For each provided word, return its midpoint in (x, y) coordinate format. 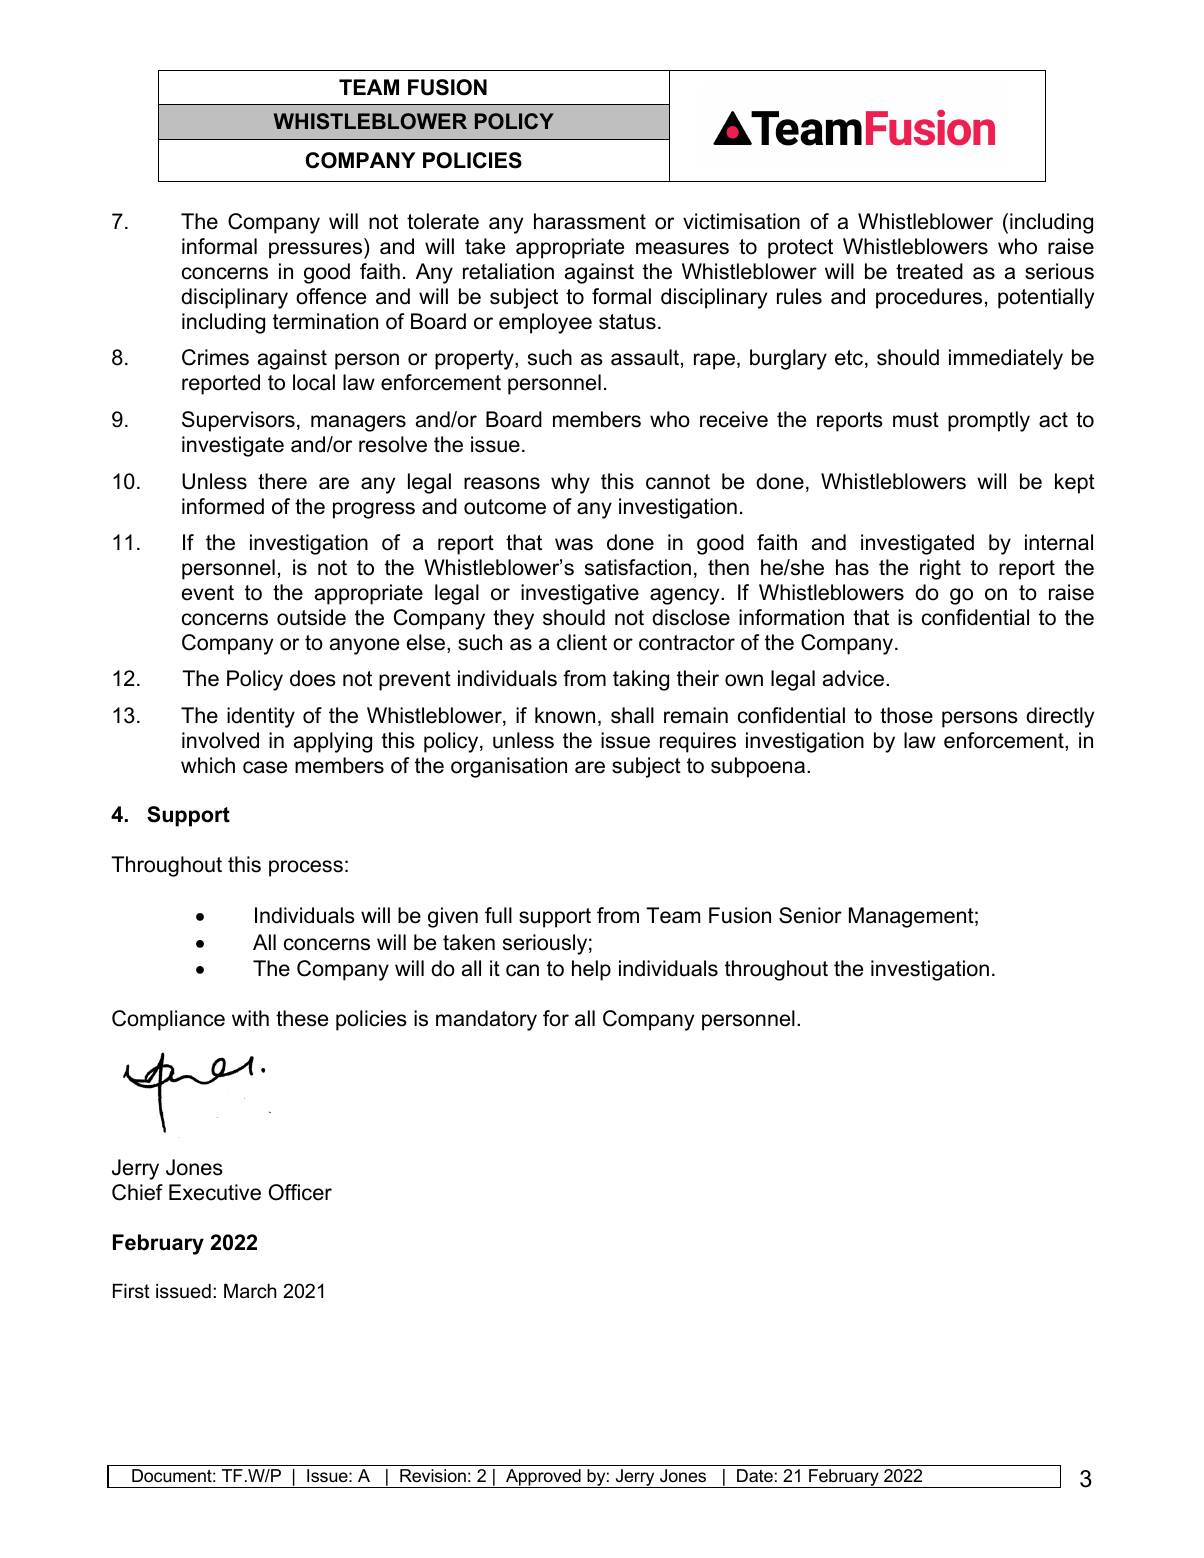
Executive (215, 1192)
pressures (317, 250)
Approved (543, 1478)
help (591, 970)
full (498, 915)
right (940, 569)
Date (755, 1476)
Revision (433, 1475)
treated (929, 271)
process (306, 868)
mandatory (486, 1020)
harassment (590, 221)
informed (223, 506)
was (574, 544)
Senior (810, 915)
